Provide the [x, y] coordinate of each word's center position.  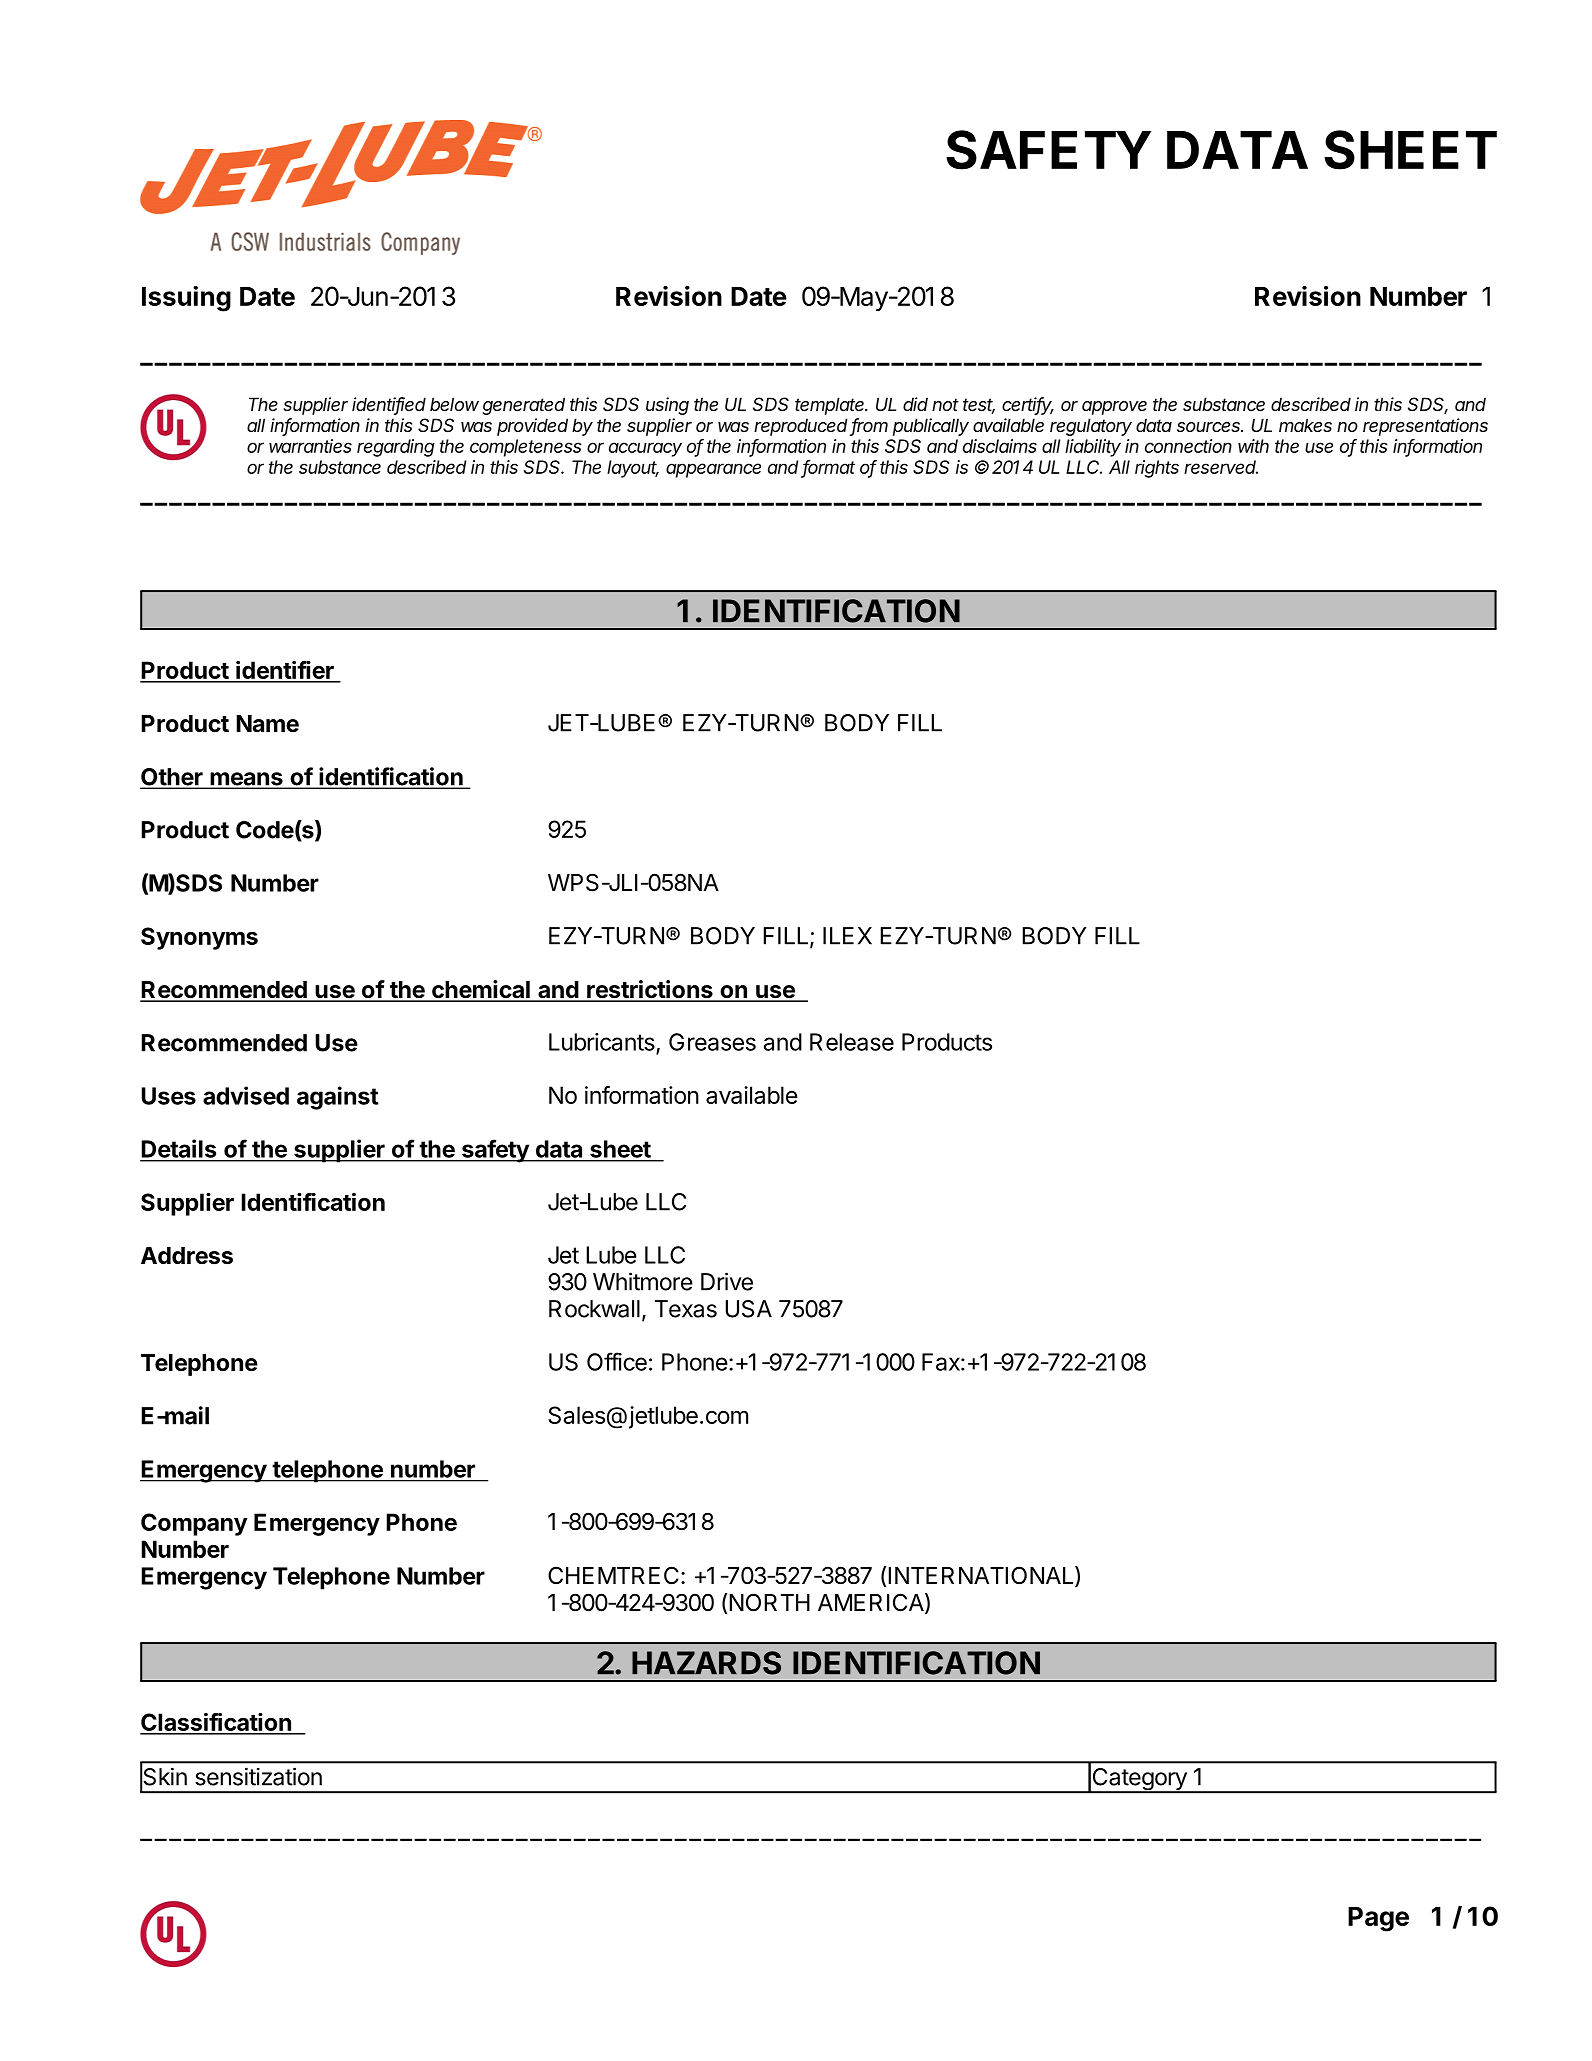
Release [852, 1042]
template [831, 406]
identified [389, 405]
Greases [712, 1042]
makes [1305, 425]
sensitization [258, 1776]
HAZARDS [706, 1663]
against [338, 1098]
